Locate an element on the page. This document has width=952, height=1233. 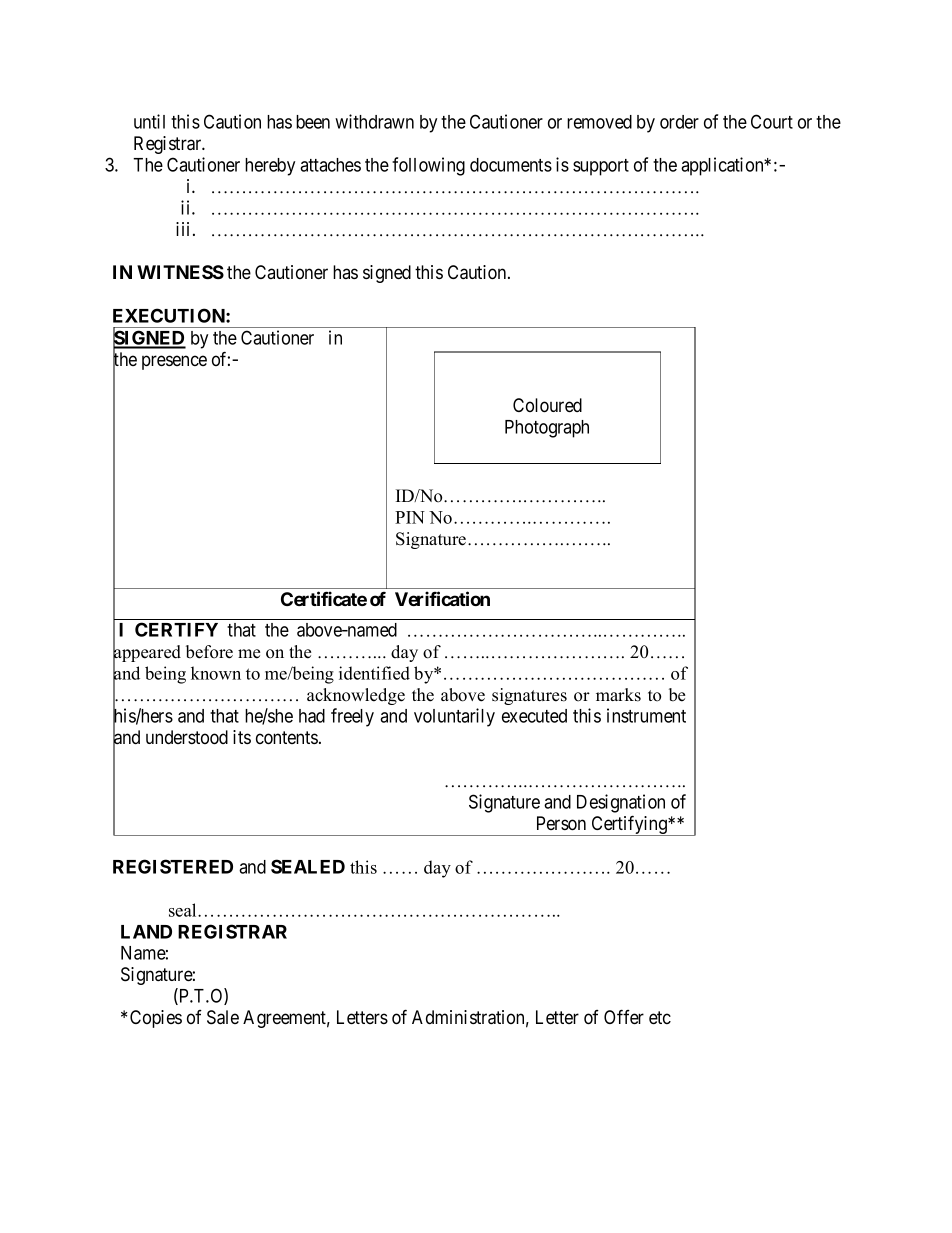
Offer is located at coordinates (624, 1016).
